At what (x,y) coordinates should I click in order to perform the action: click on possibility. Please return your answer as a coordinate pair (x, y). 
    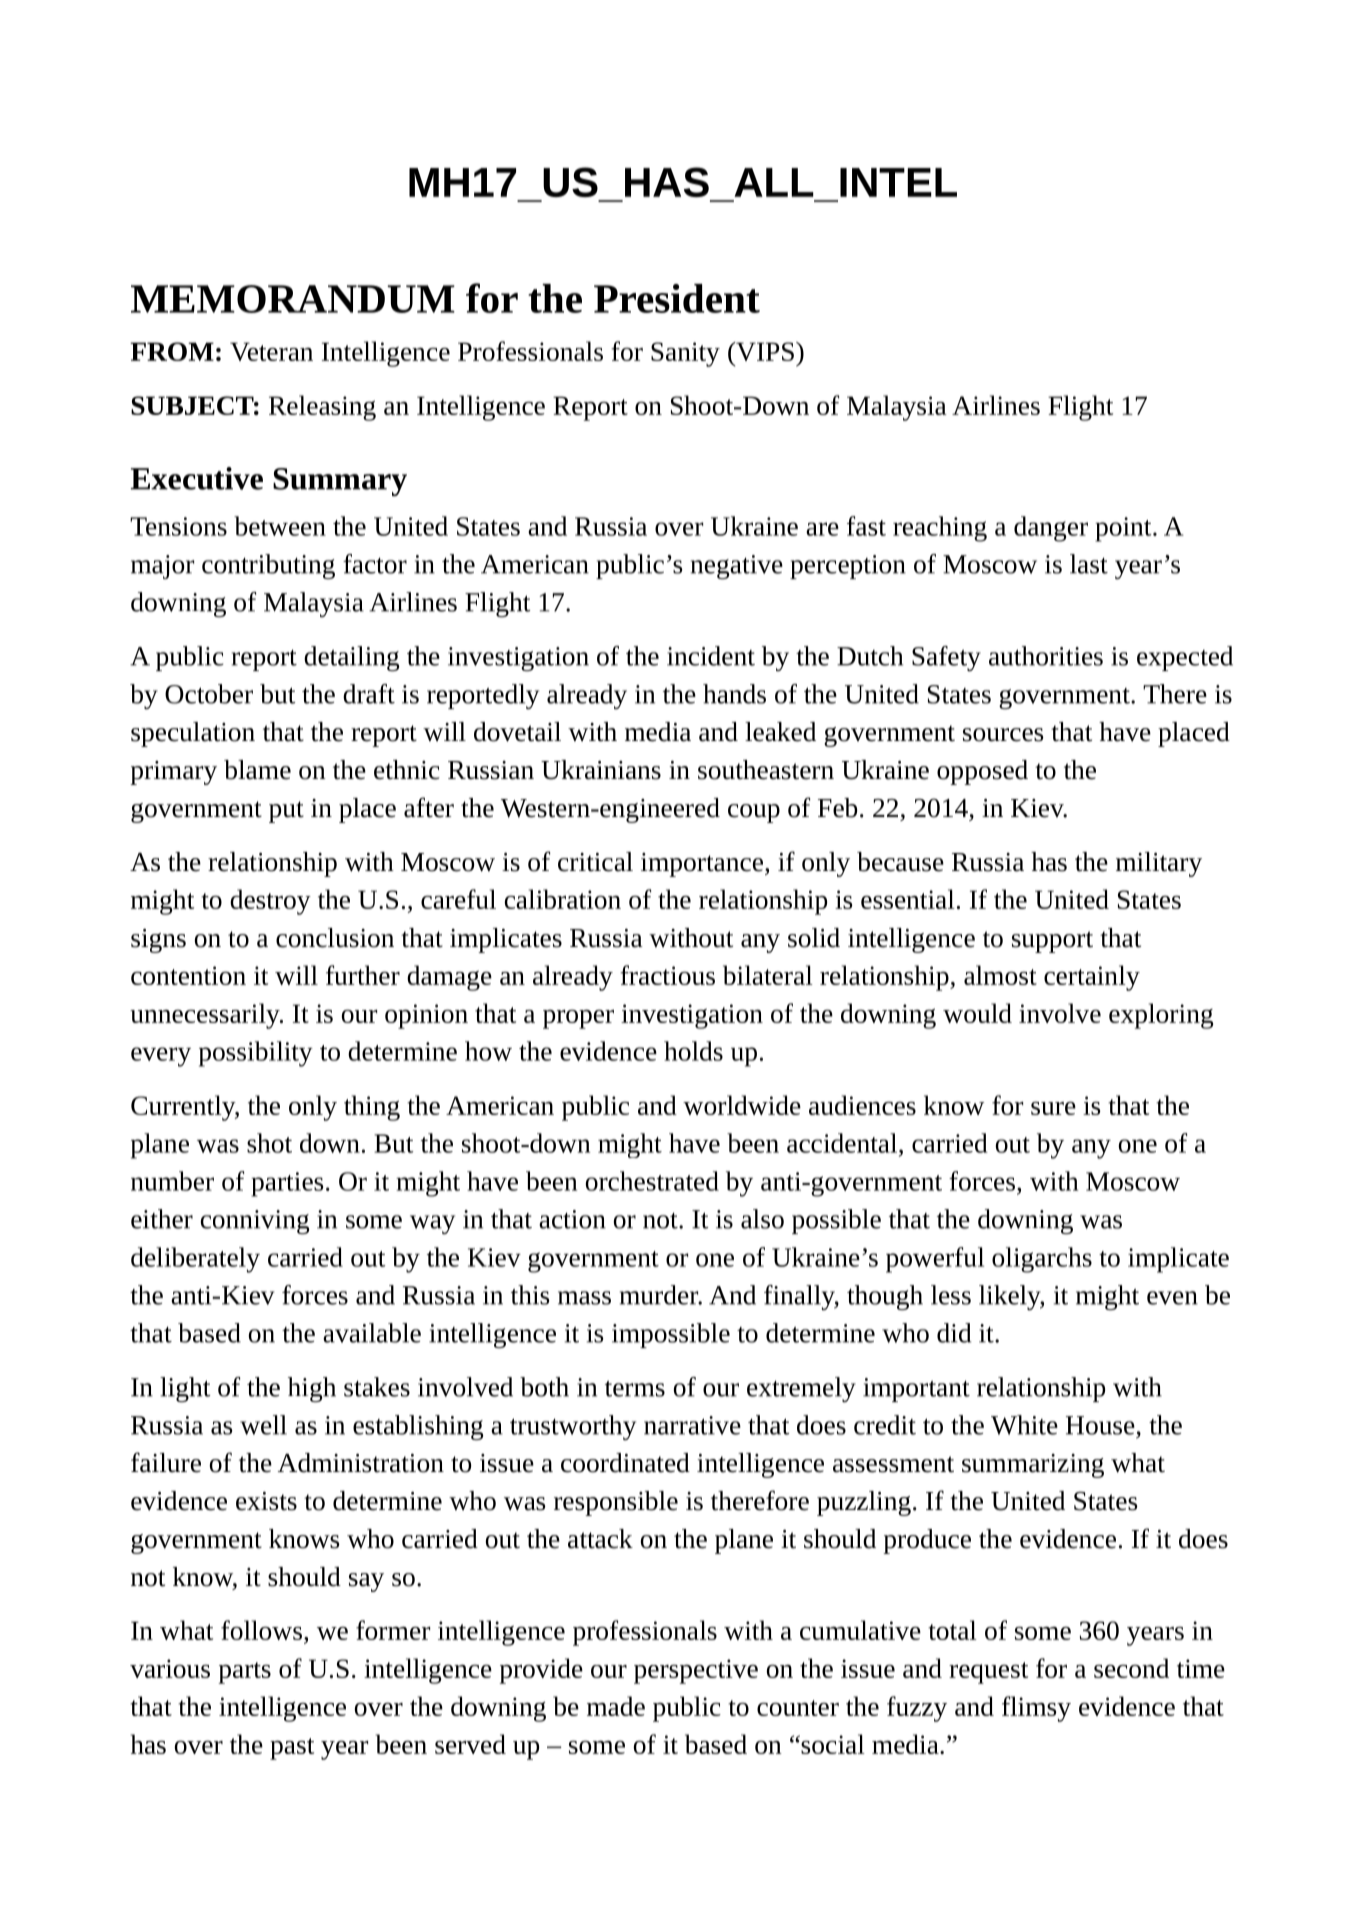
    Looking at the image, I should click on (256, 1054).
